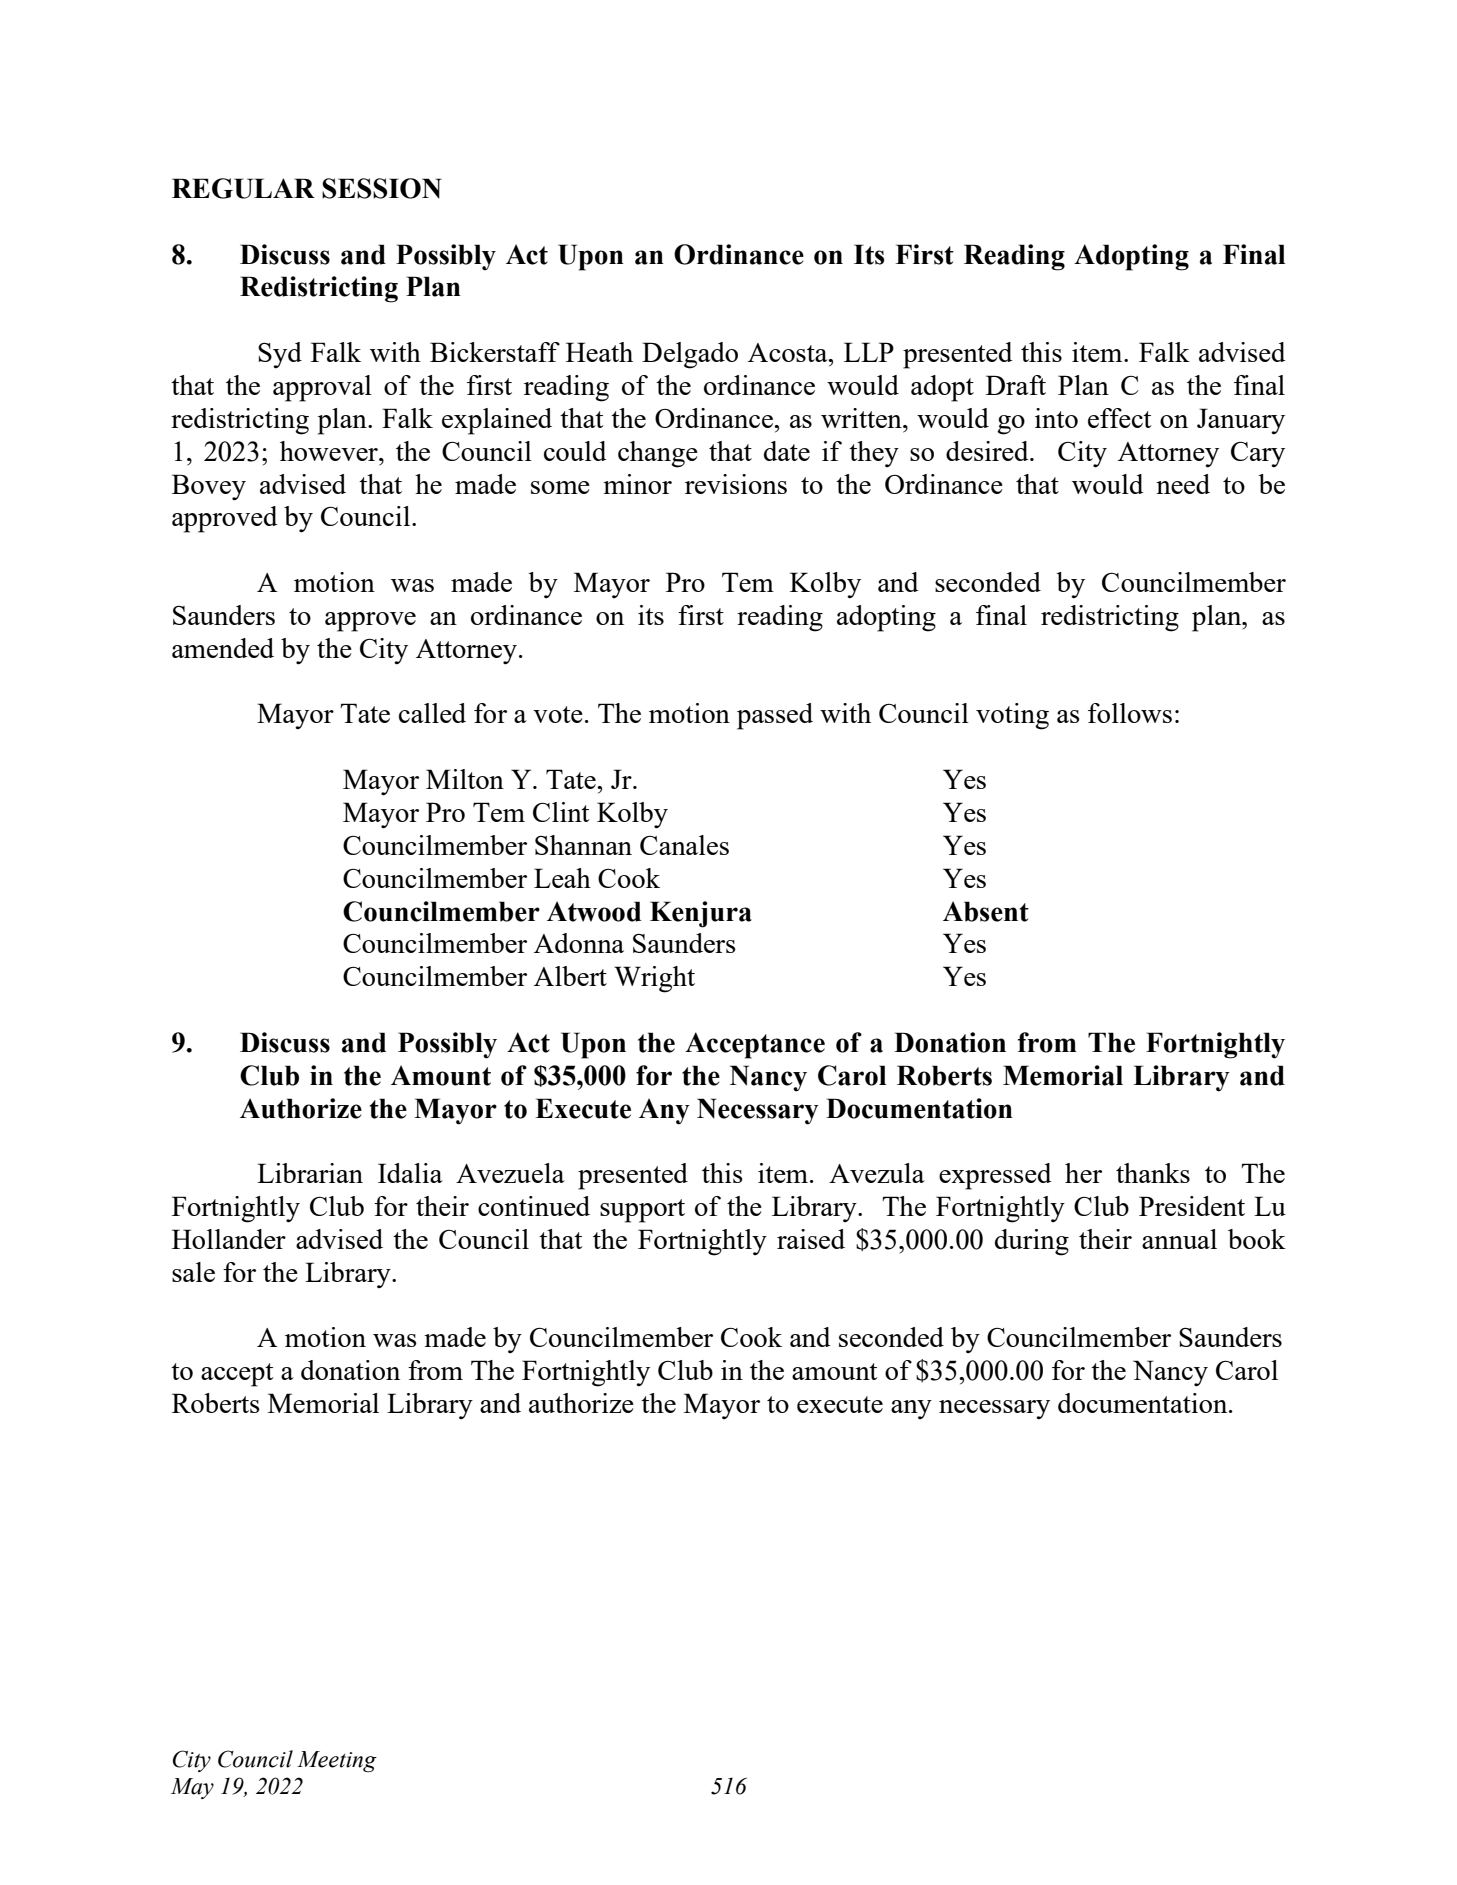  What do you see at coordinates (337, 1761) in the image?
I see `Meeting` at bounding box center [337, 1761].
